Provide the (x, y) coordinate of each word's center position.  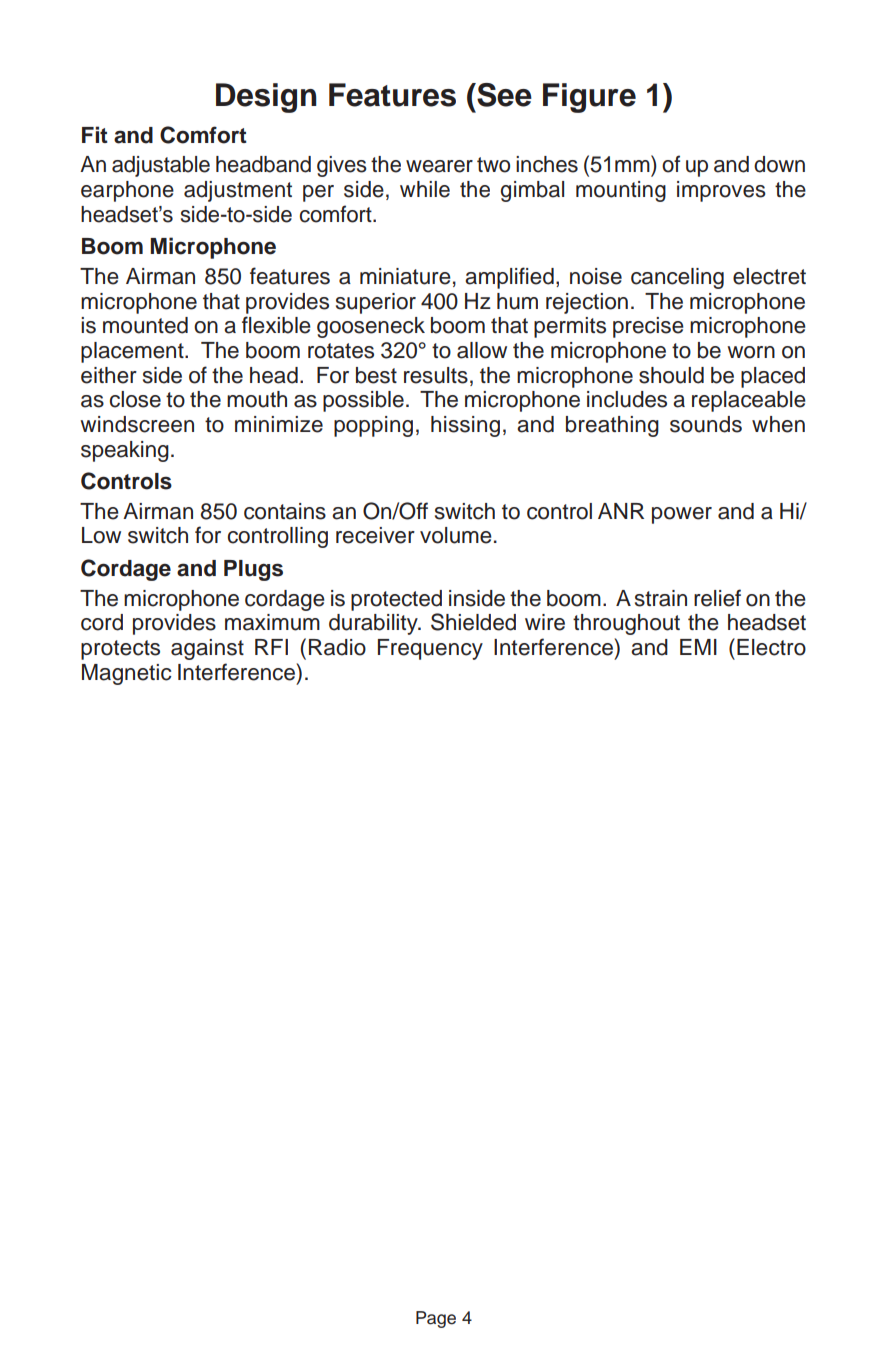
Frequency (430, 649)
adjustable (161, 166)
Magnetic (126, 674)
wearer (439, 166)
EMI (698, 647)
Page (436, 1319)
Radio (337, 647)
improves (721, 191)
